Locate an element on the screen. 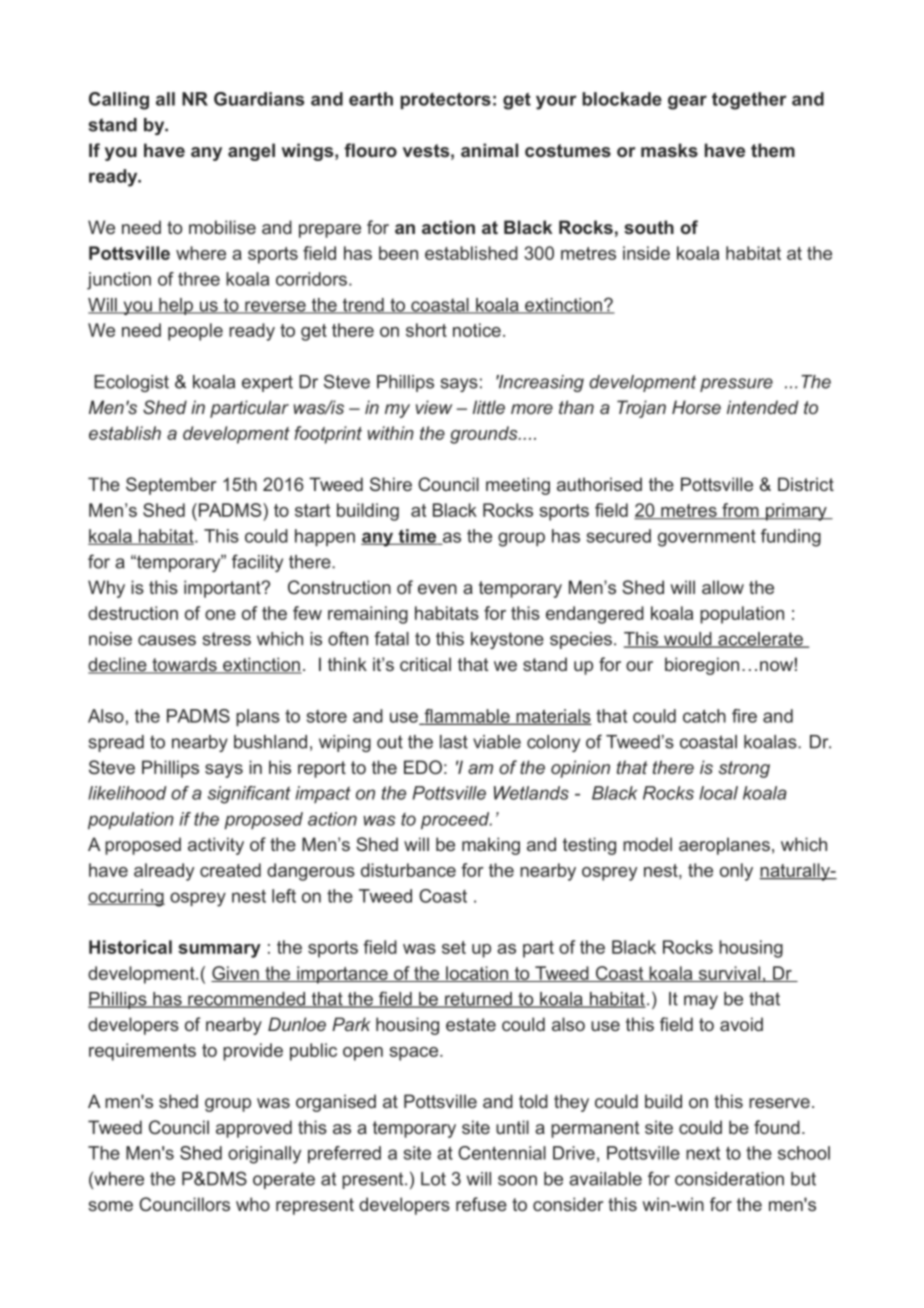 The height and width of the screenshot is (1308, 924). animal is located at coordinates (489, 150).
